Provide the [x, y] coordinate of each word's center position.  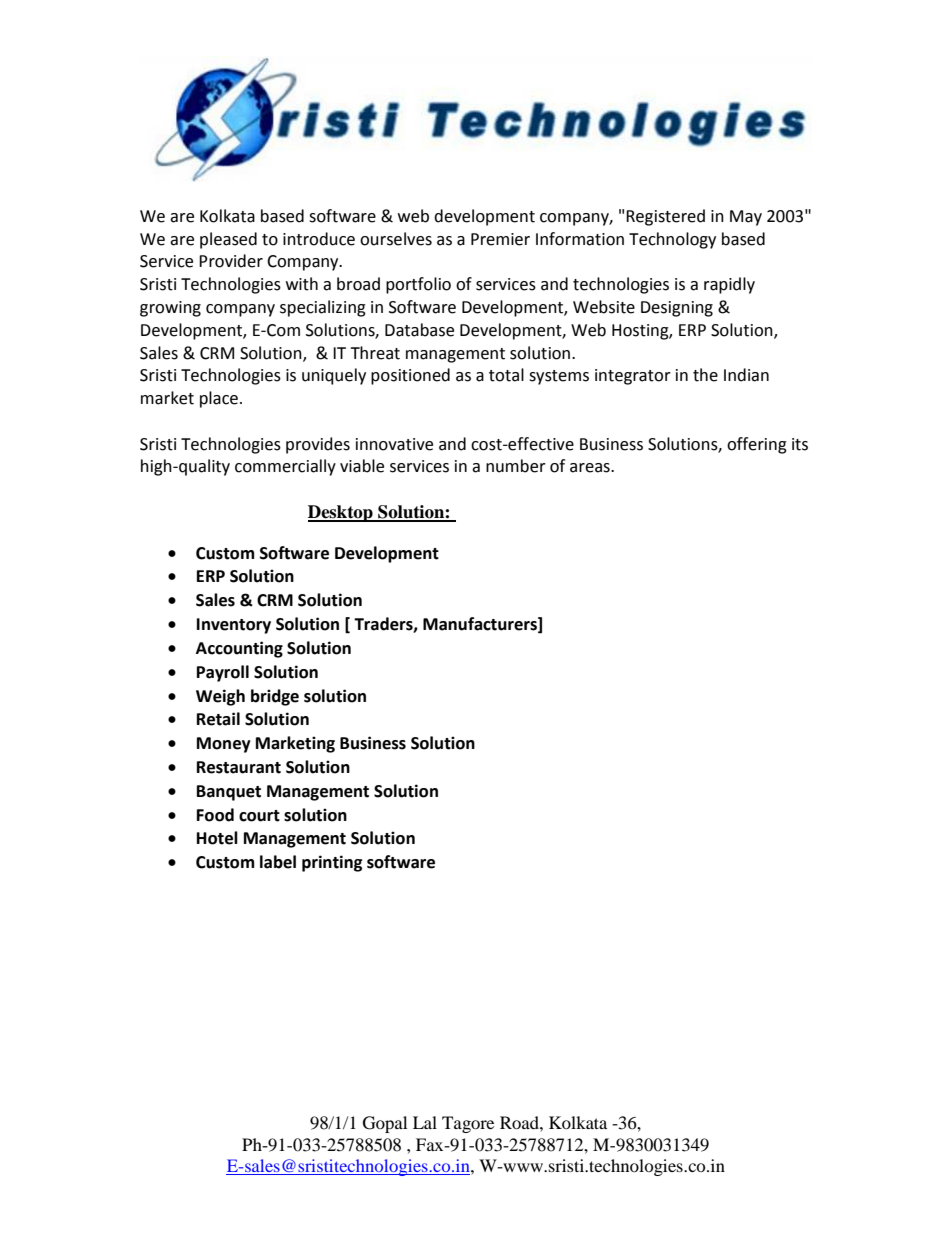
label [278, 862]
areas [591, 468]
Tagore [468, 1124]
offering [757, 445]
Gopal [385, 1124]
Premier [500, 239]
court [259, 816]
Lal [425, 1122]
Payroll [223, 673]
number [516, 466]
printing [332, 863]
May [746, 218]
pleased [228, 240]
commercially [285, 467]
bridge [275, 697]
